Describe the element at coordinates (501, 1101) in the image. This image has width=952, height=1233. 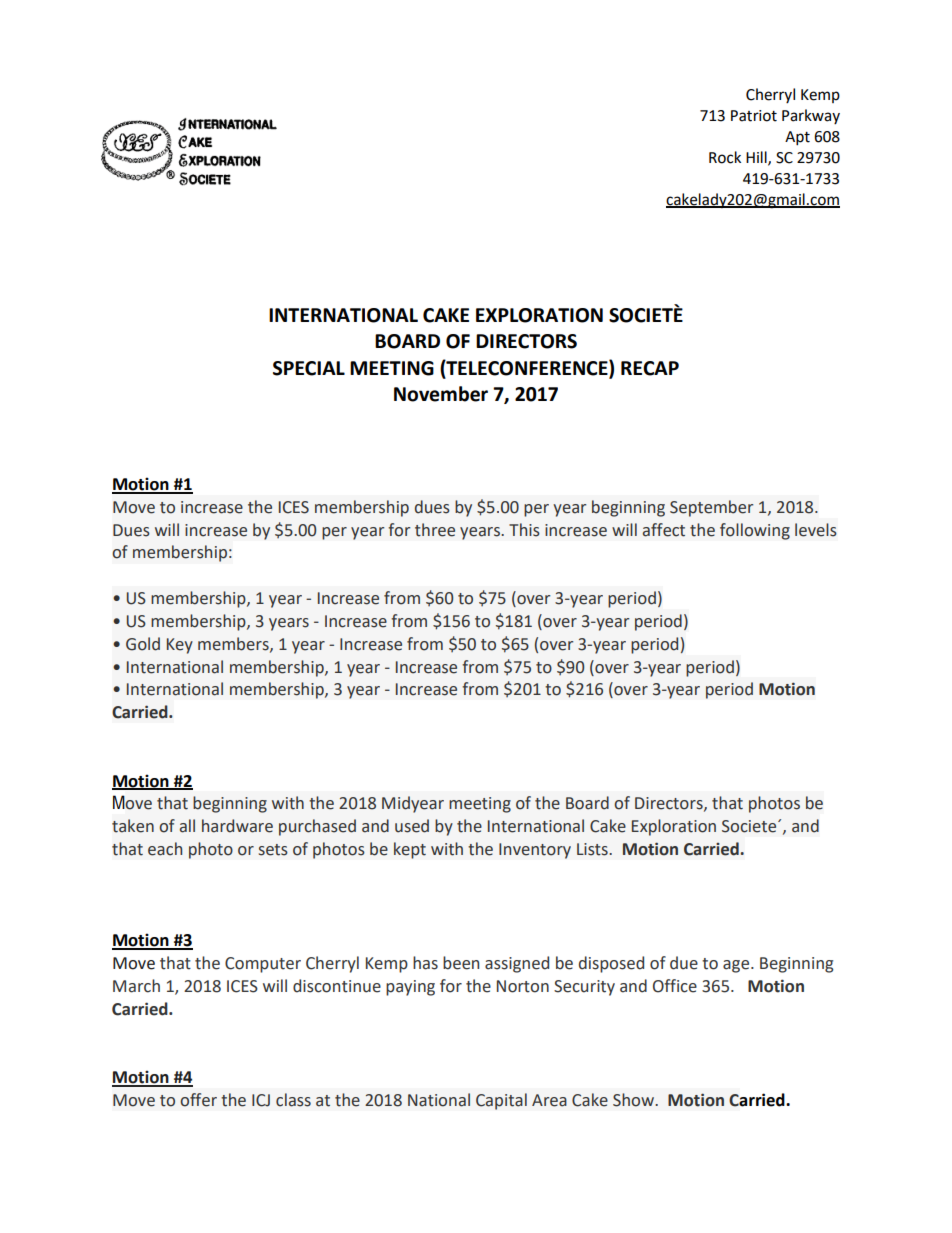
I see `Capital` at that location.
